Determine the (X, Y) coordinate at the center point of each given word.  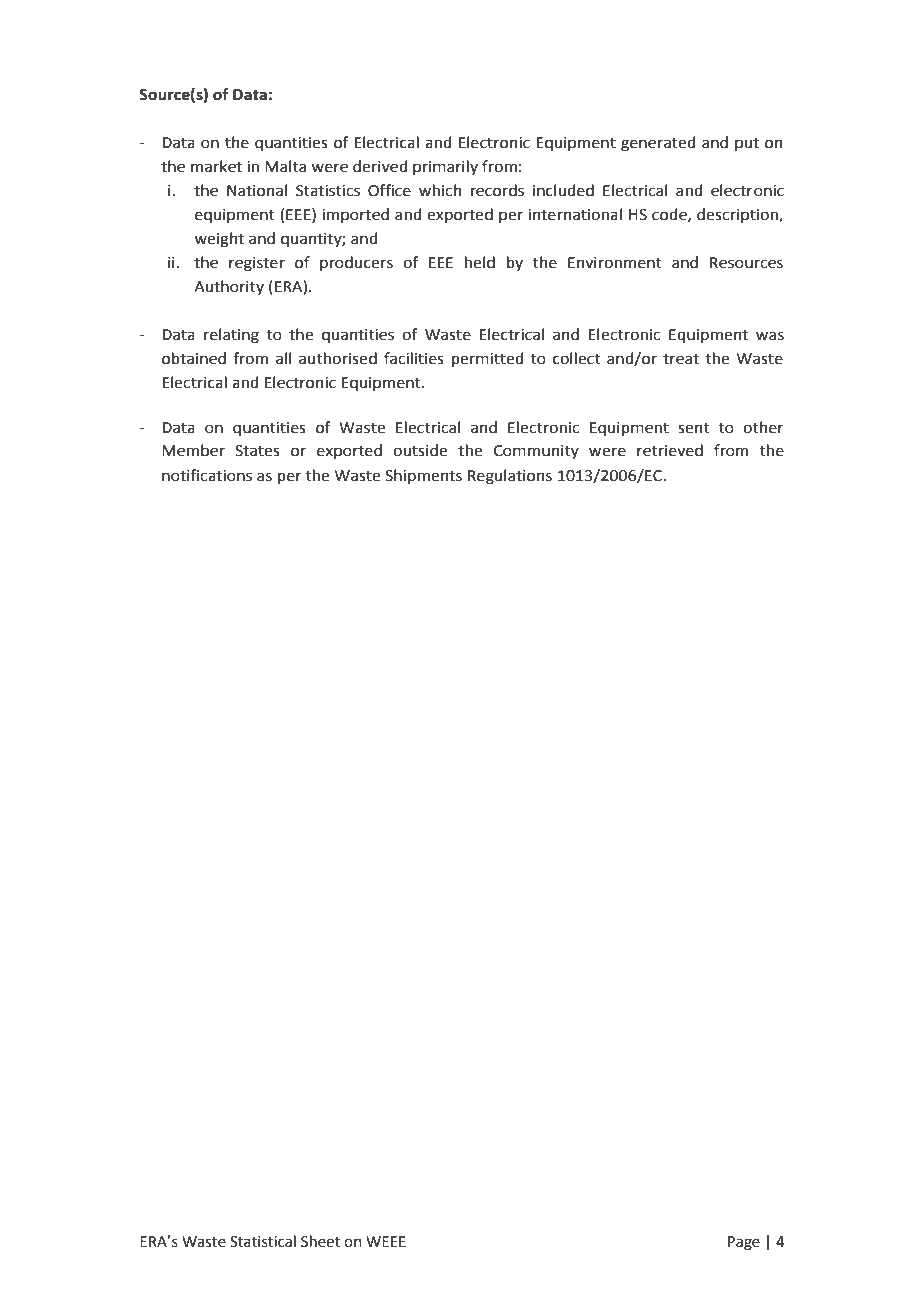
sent (693, 428)
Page (744, 1243)
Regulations (510, 477)
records (497, 190)
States (257, 451)
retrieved (670, 450)
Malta (285, 166)
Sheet (320, 1241)
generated (658, 144)
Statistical (263, 1241)
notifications (207, 475)
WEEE (386, 1241)
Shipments (423, 476)
